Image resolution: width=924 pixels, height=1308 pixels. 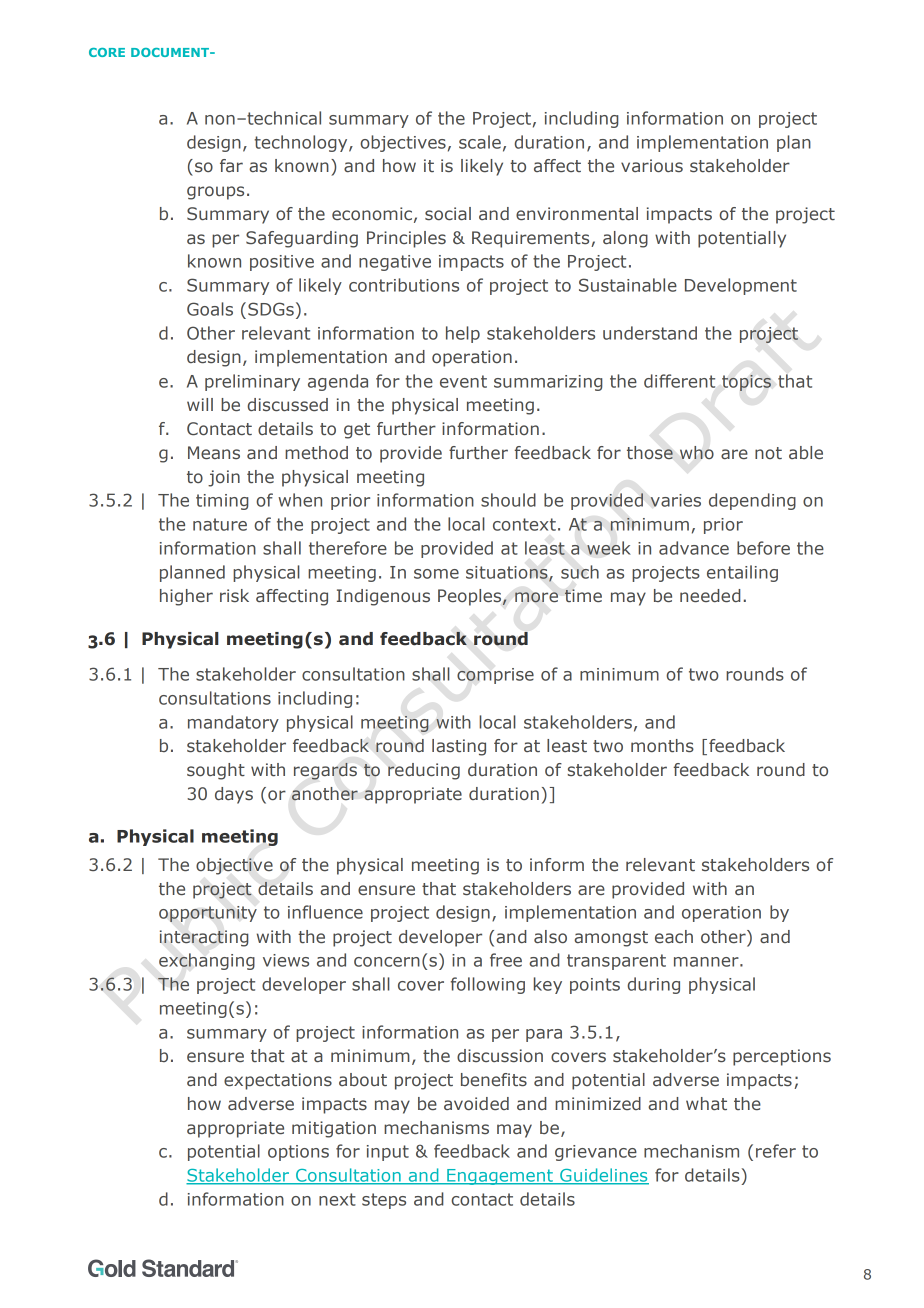 I want to click on needed, so click(x=710, y=595).
